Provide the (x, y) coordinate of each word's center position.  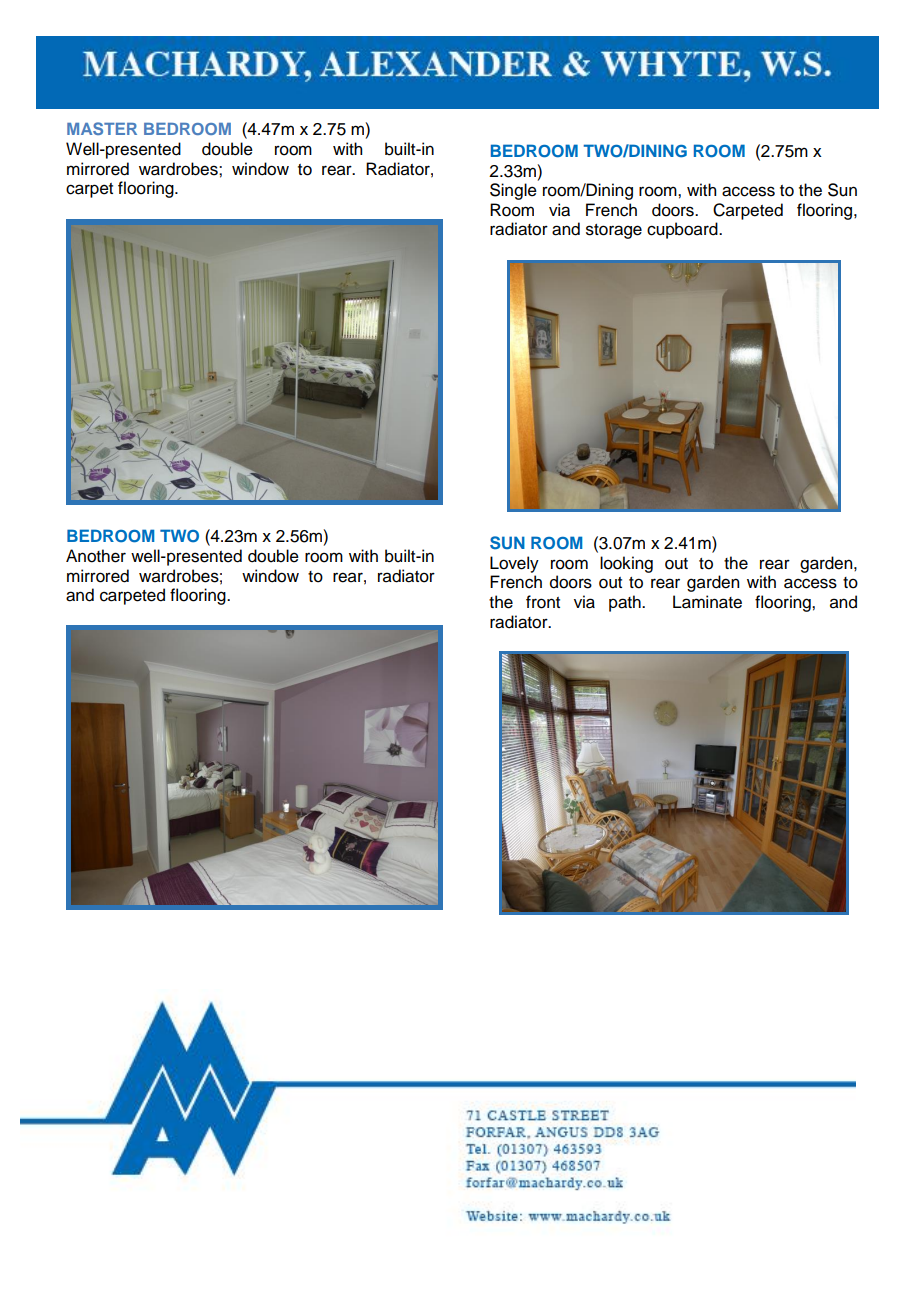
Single (513, 191)
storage (614, 231)
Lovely (514, 564)
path (626, 603)
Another (96, 556)
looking (626, 564)
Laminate (707, 602)
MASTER (102, 128)
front (543, 602)
